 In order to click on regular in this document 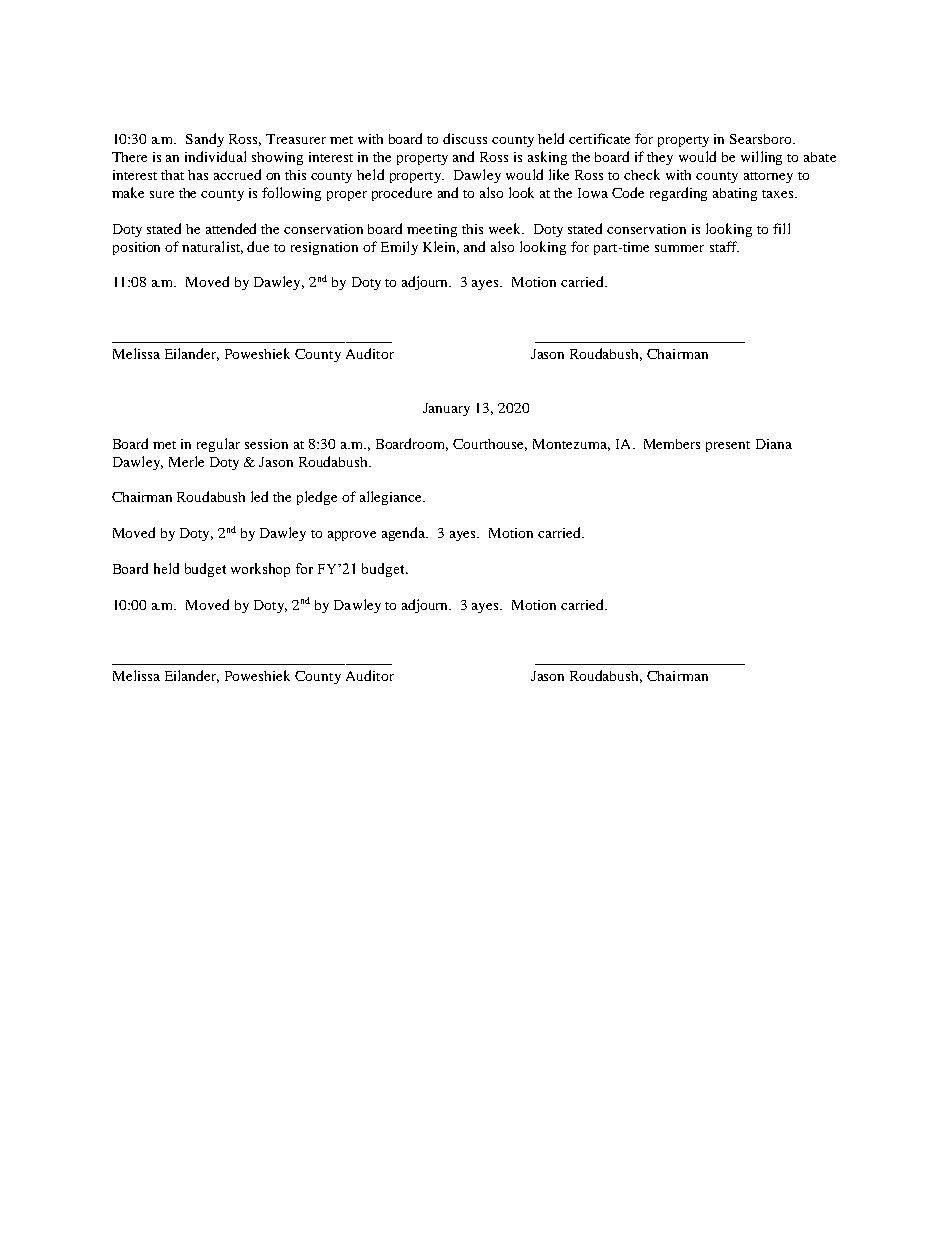, I will do `click(218, 445)`.
